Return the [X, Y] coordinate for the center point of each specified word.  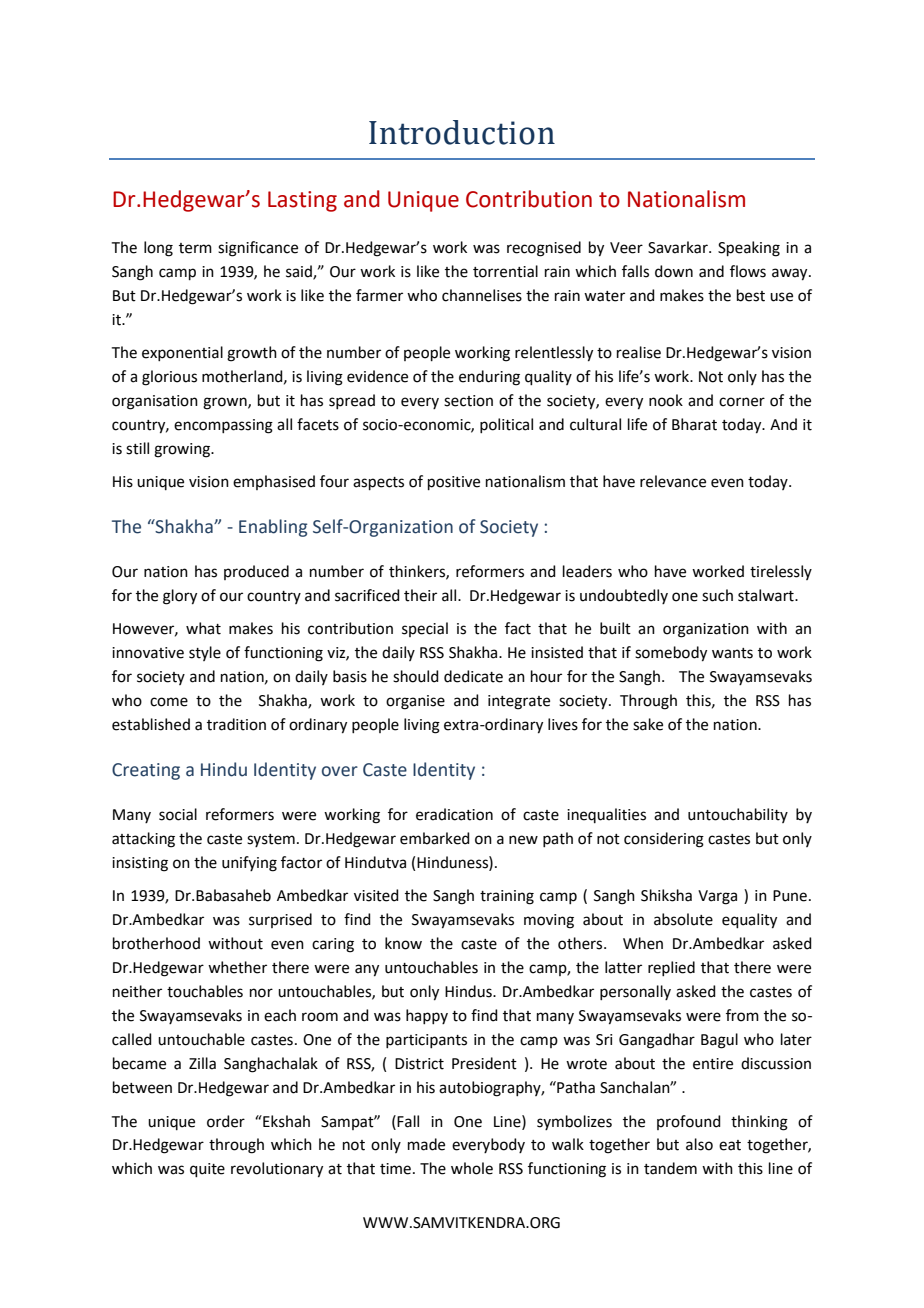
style [205, 653]
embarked [435, 838]
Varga [717, 897]
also [699, 1144]
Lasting [302, 201]
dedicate [473, 676]
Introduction [462, 132]
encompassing [223, 426]
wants [732, 653]
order [226, 1121]
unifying [249, 864]
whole [472, 1168]
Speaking [749, 249]
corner [742, 402]
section [468, 401]
